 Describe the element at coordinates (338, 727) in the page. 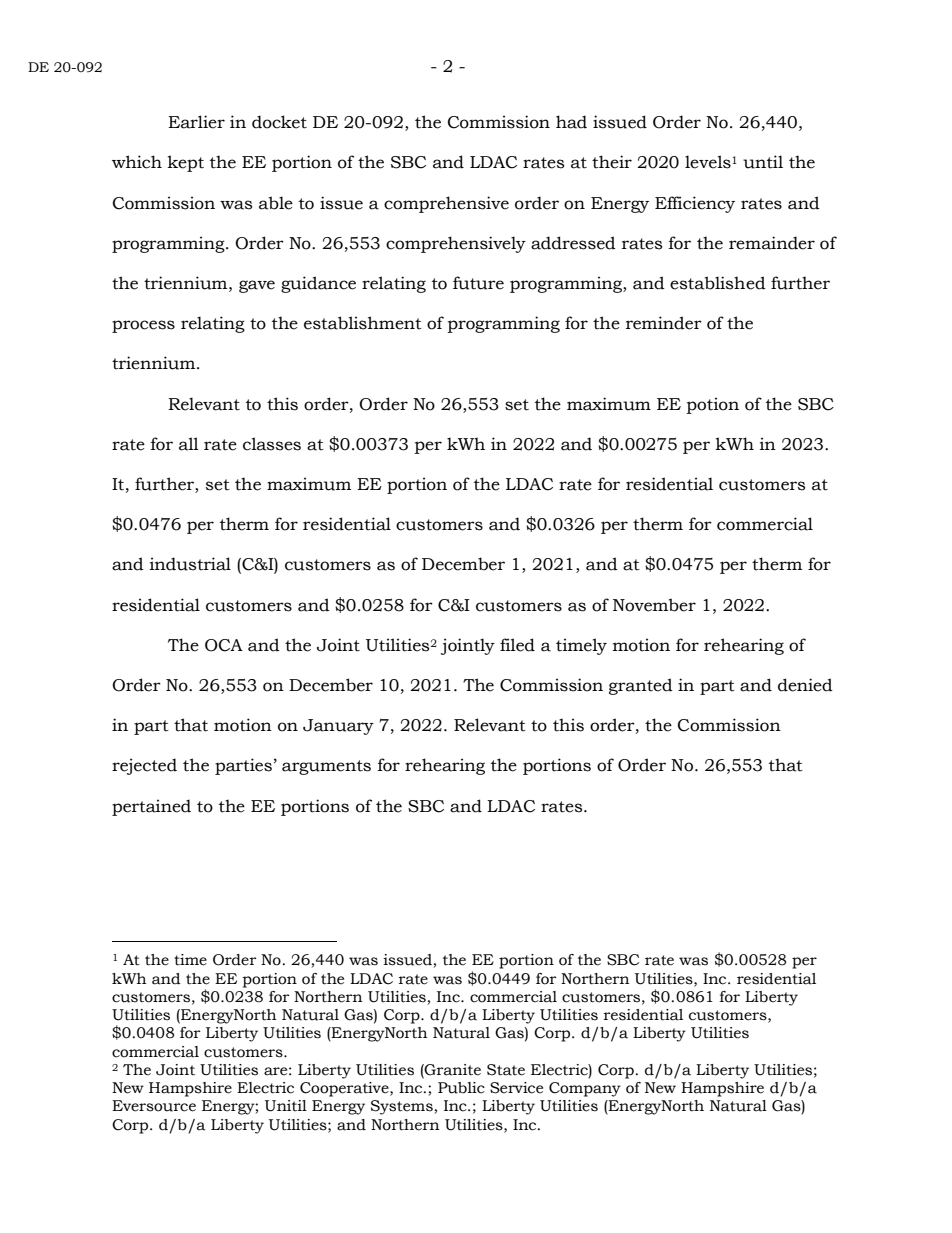

I see `January` at that location.
